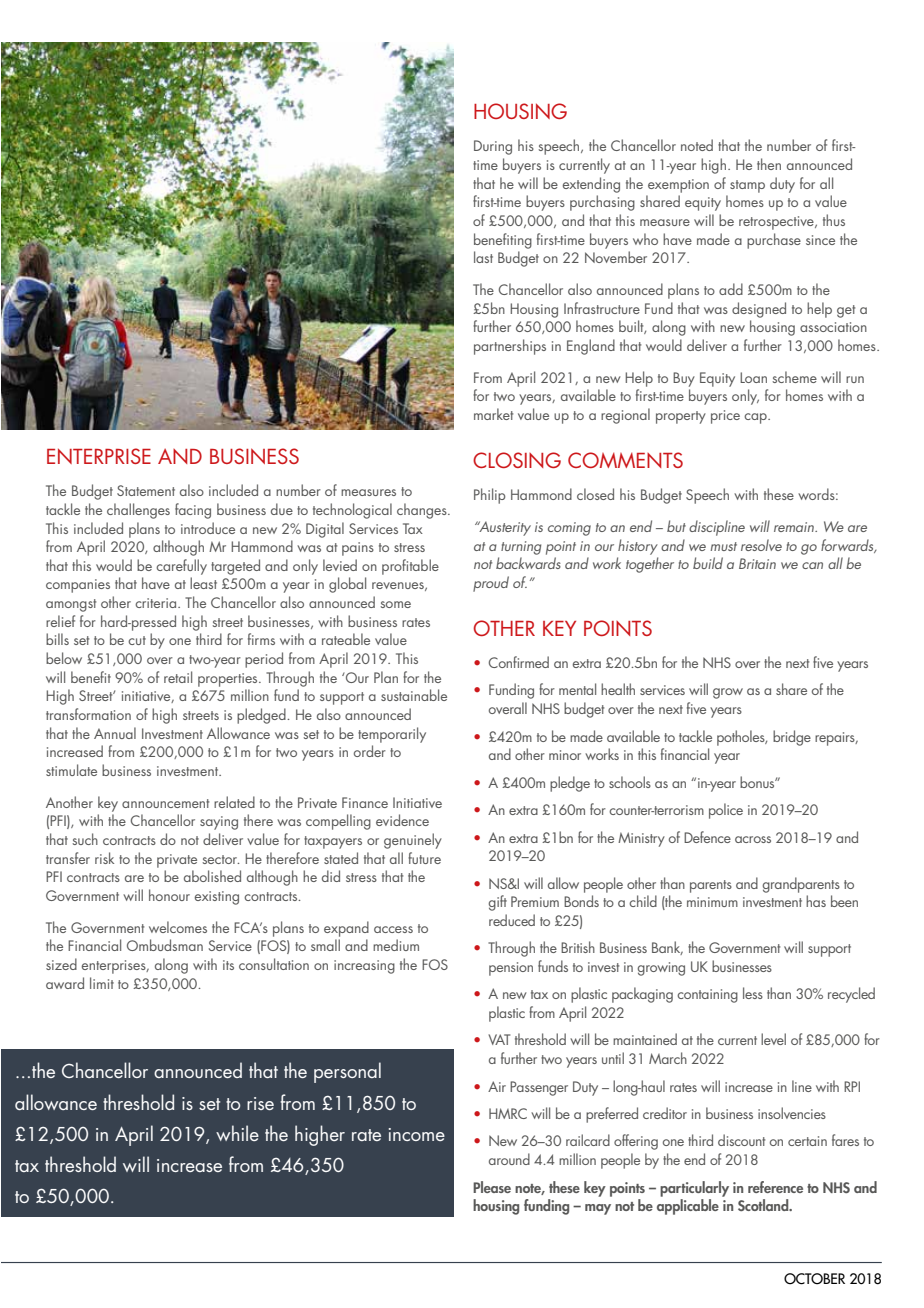  Describe the element at coordinates (591, 185) in the page. I see `extending` at that location.
